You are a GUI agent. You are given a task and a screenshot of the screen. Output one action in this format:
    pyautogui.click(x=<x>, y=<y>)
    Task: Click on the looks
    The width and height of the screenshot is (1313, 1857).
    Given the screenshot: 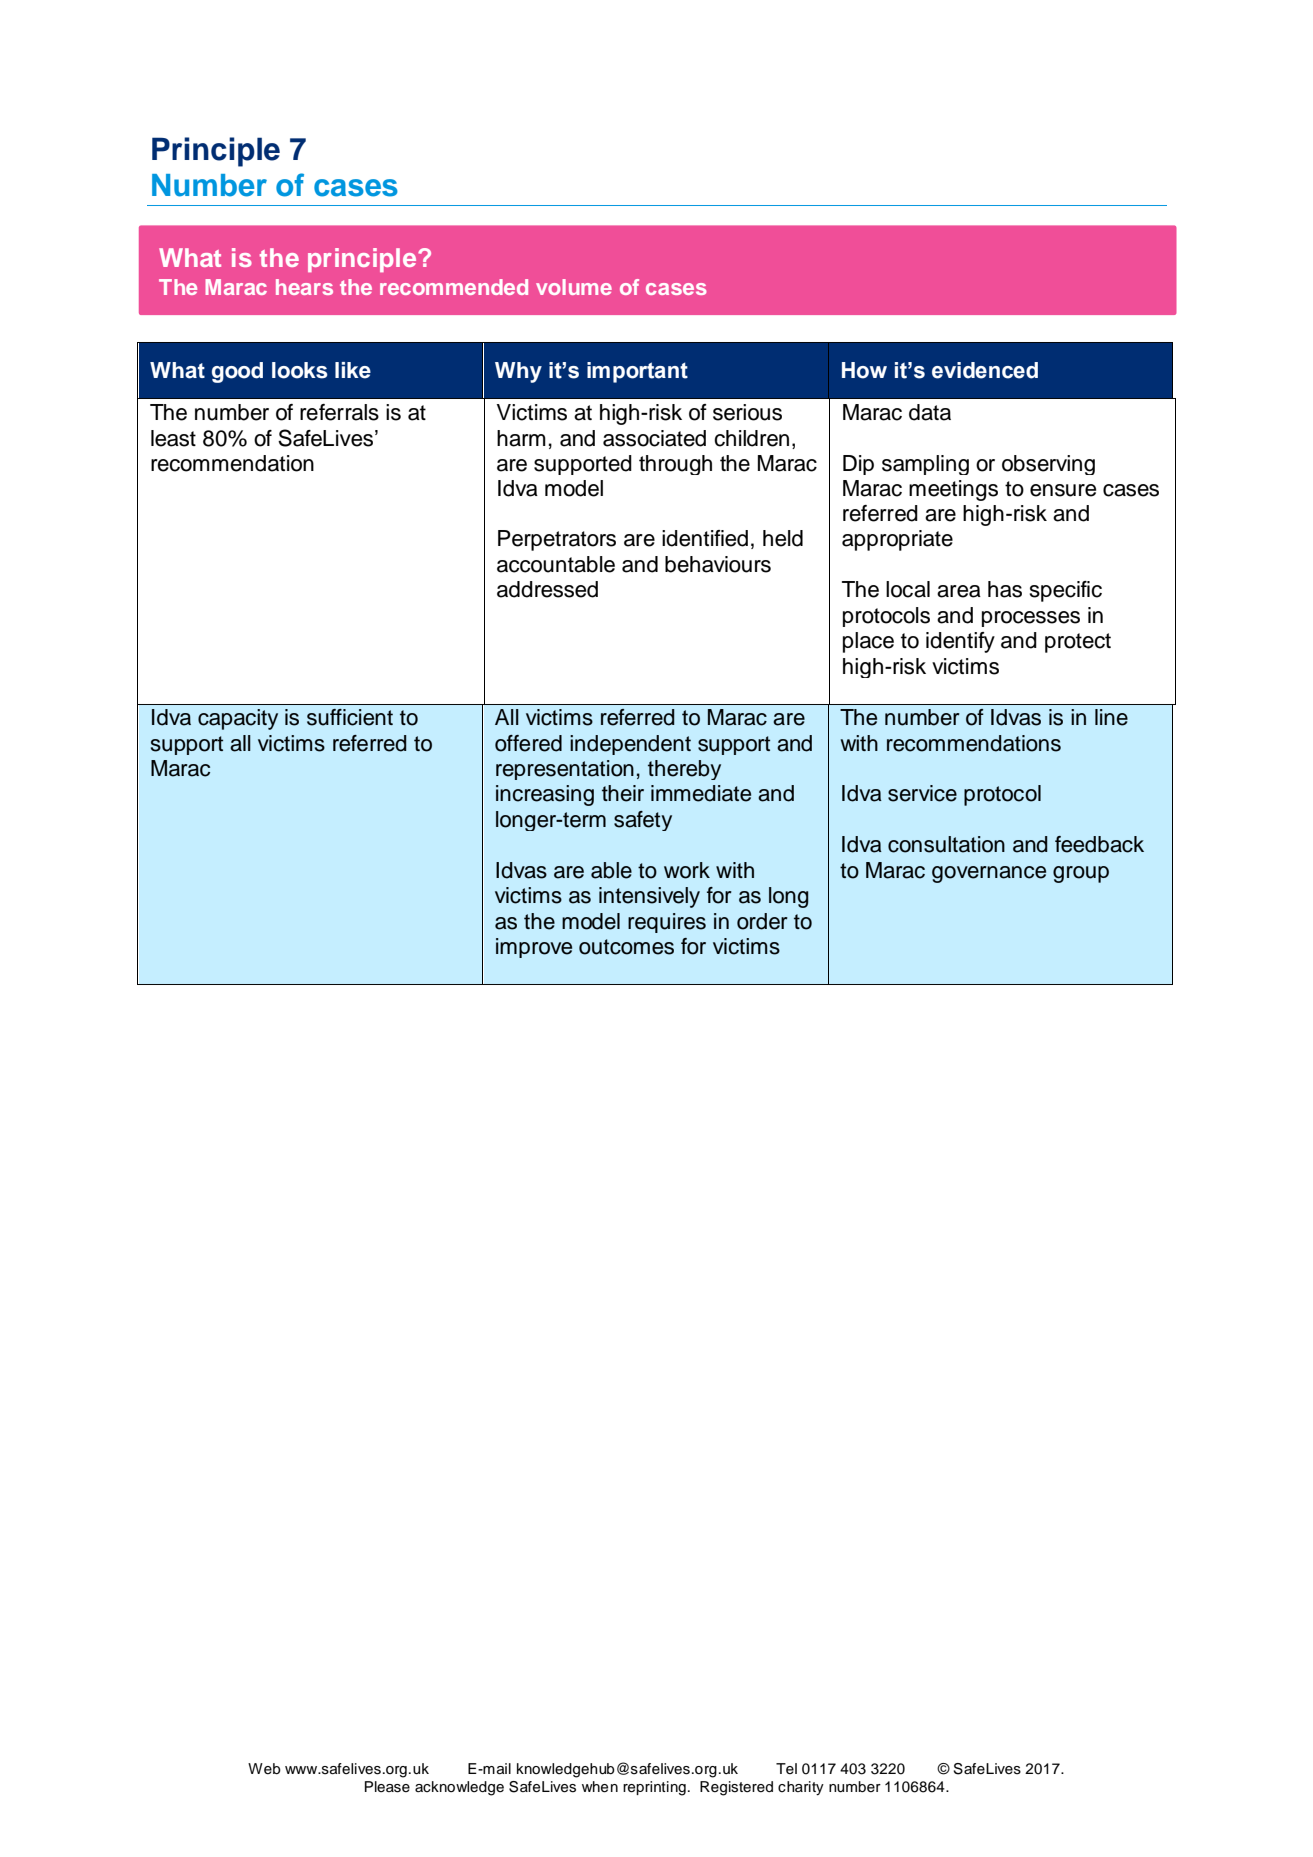 What is the action you would take?
    pyautogui.click(x=300, y=370)
